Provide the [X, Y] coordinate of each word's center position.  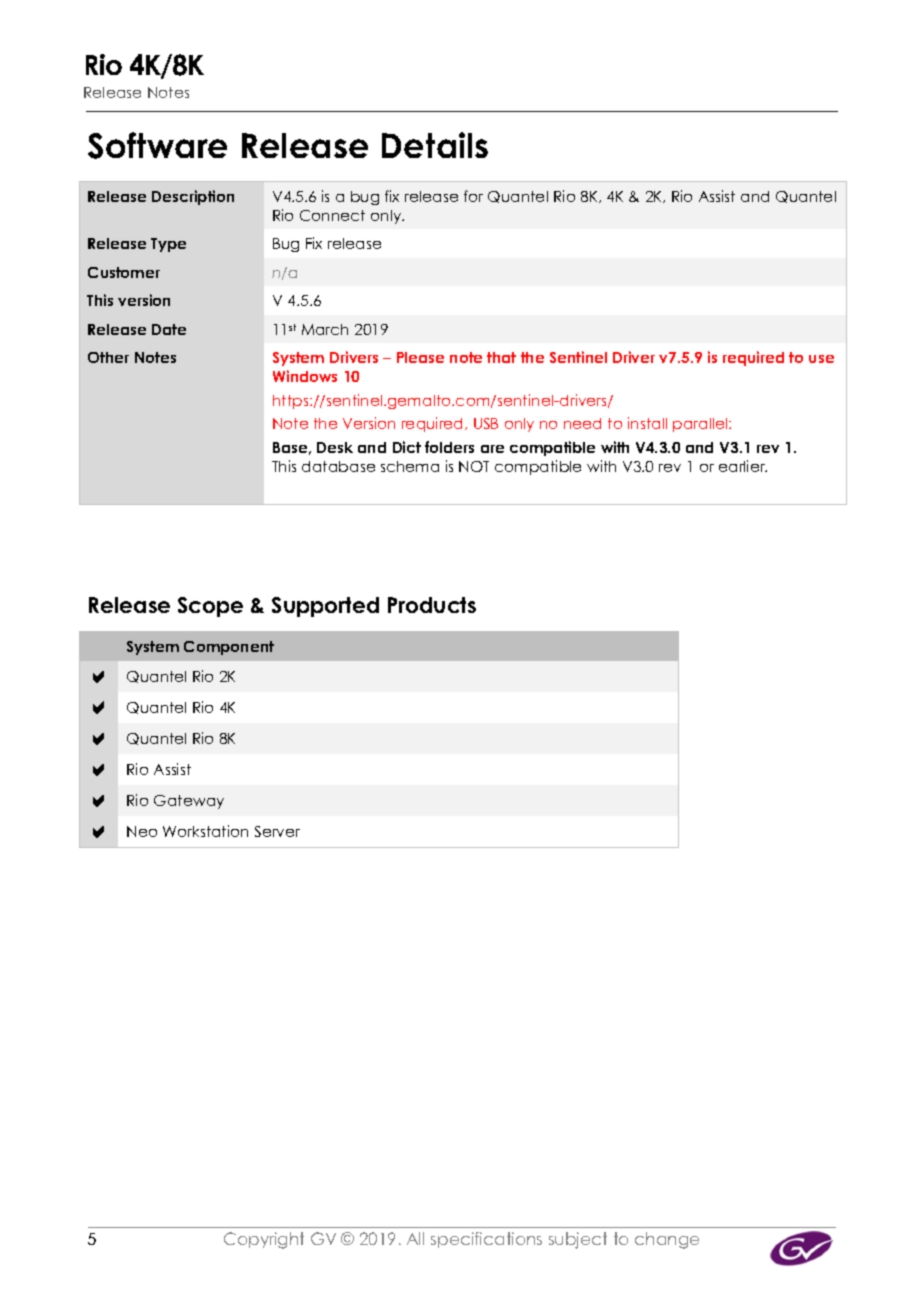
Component [229, 648]
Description [193, 197]
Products [432, 605]
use [821, 359]
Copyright [264, 1240]
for [473, 196]
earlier [743, 466]
